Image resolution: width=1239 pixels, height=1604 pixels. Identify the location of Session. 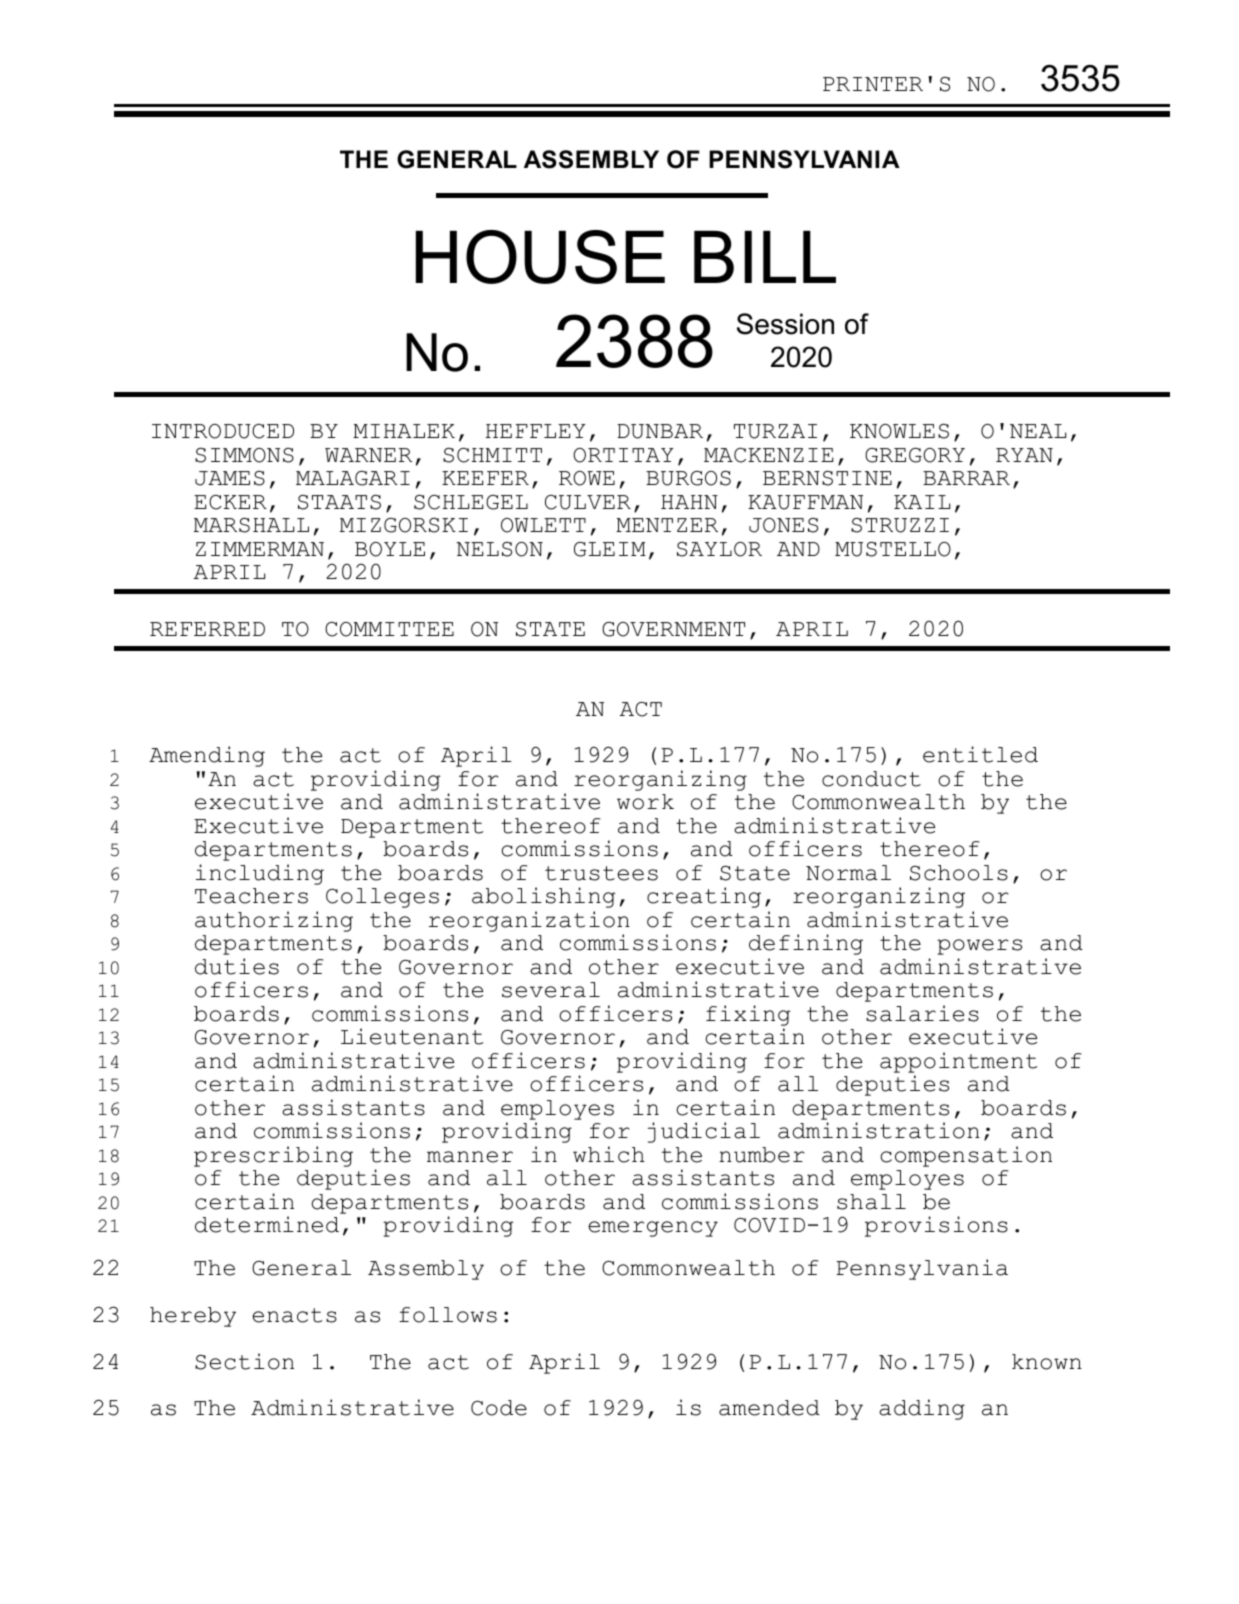
(785, 324).
